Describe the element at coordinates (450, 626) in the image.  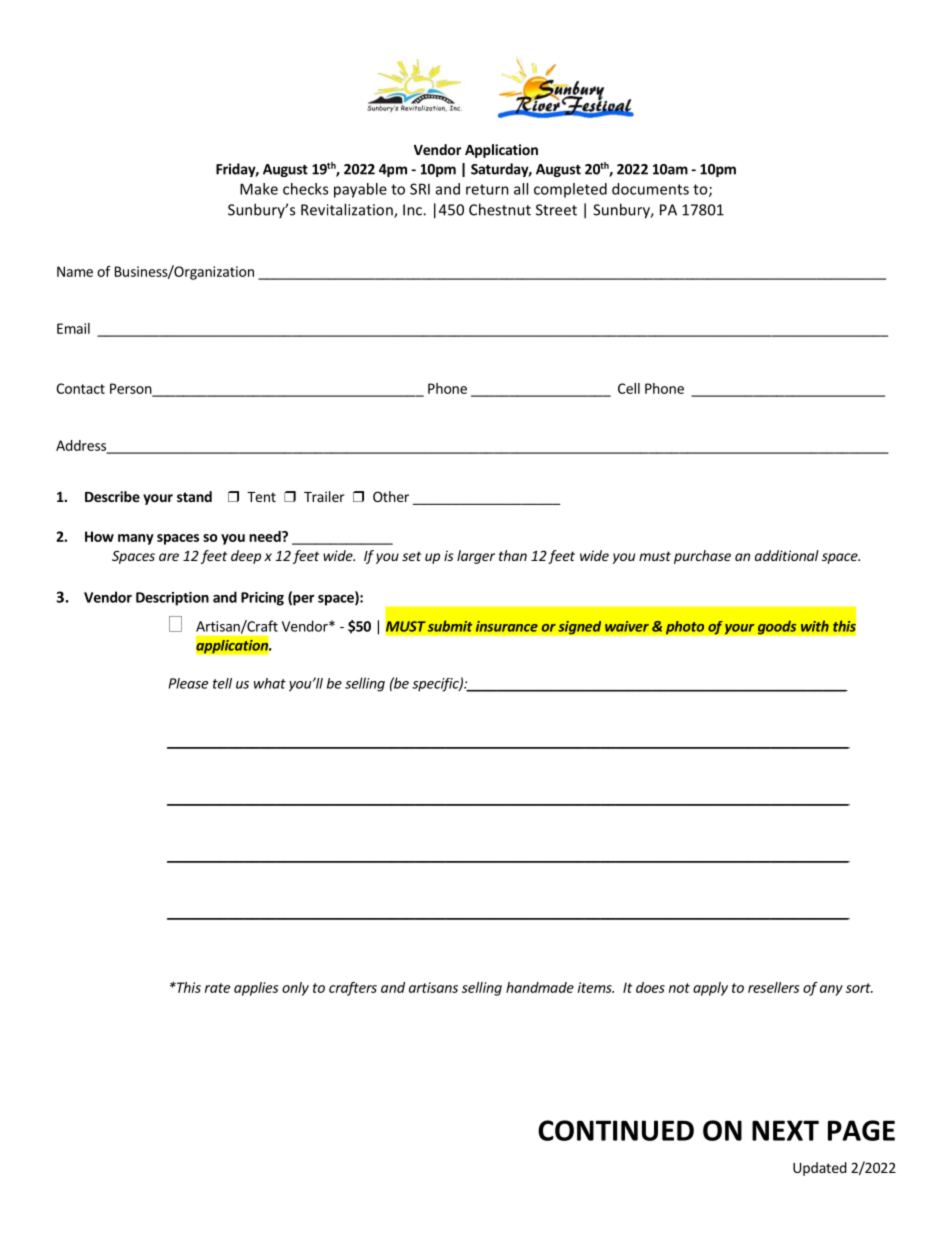
I see `submit` at that location.
